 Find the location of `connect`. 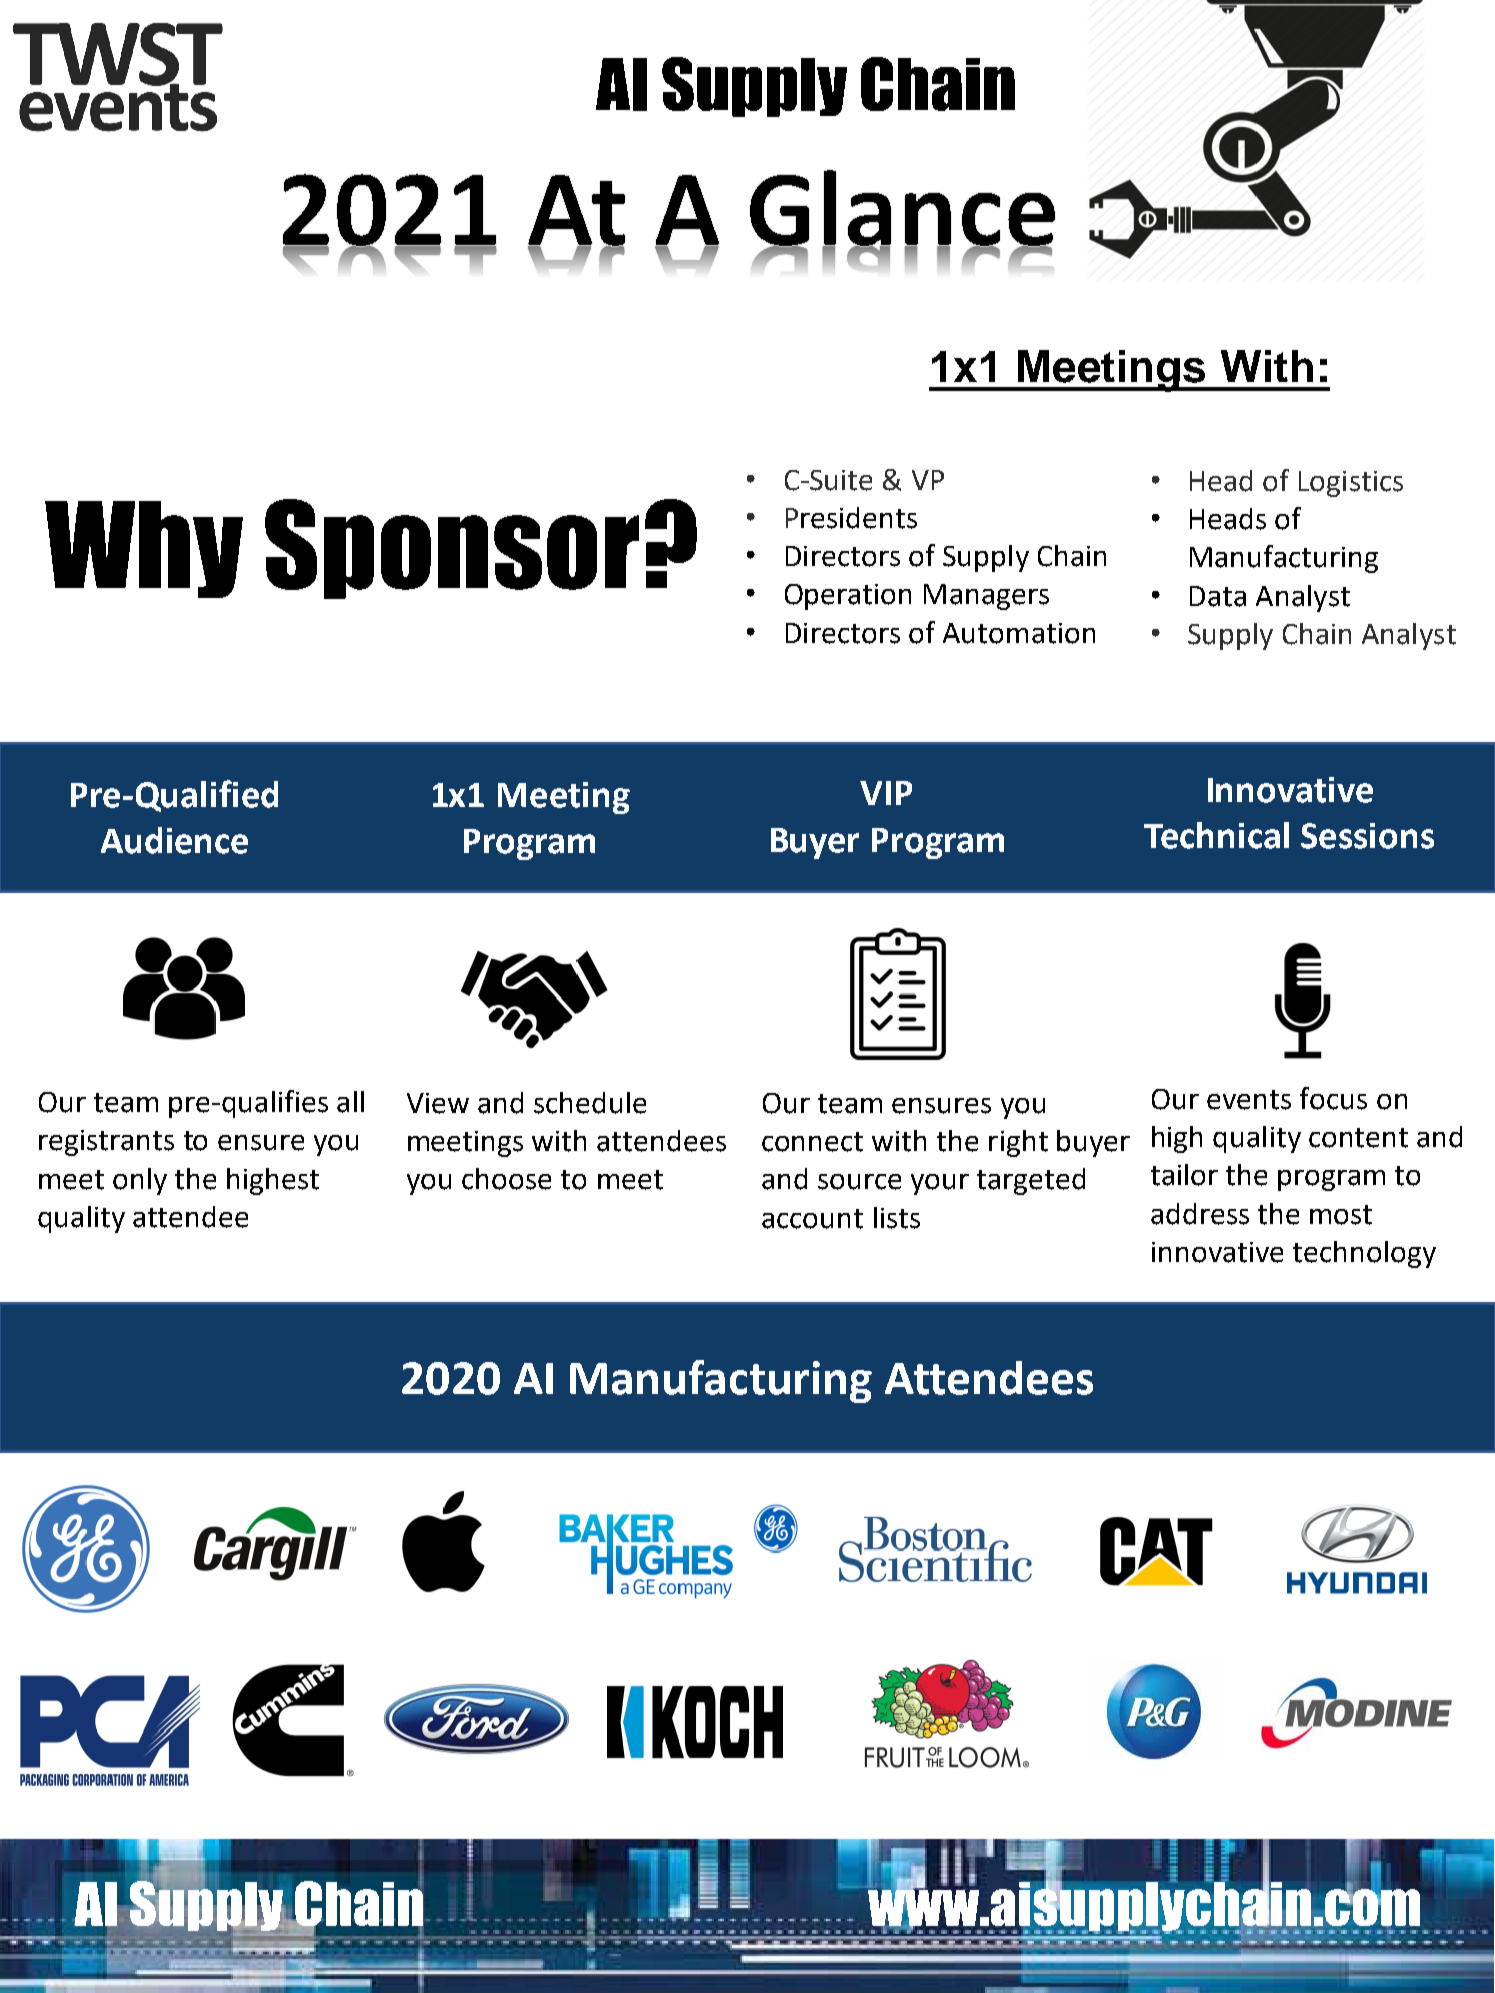

connect is located at coordinates (812, 1142).
